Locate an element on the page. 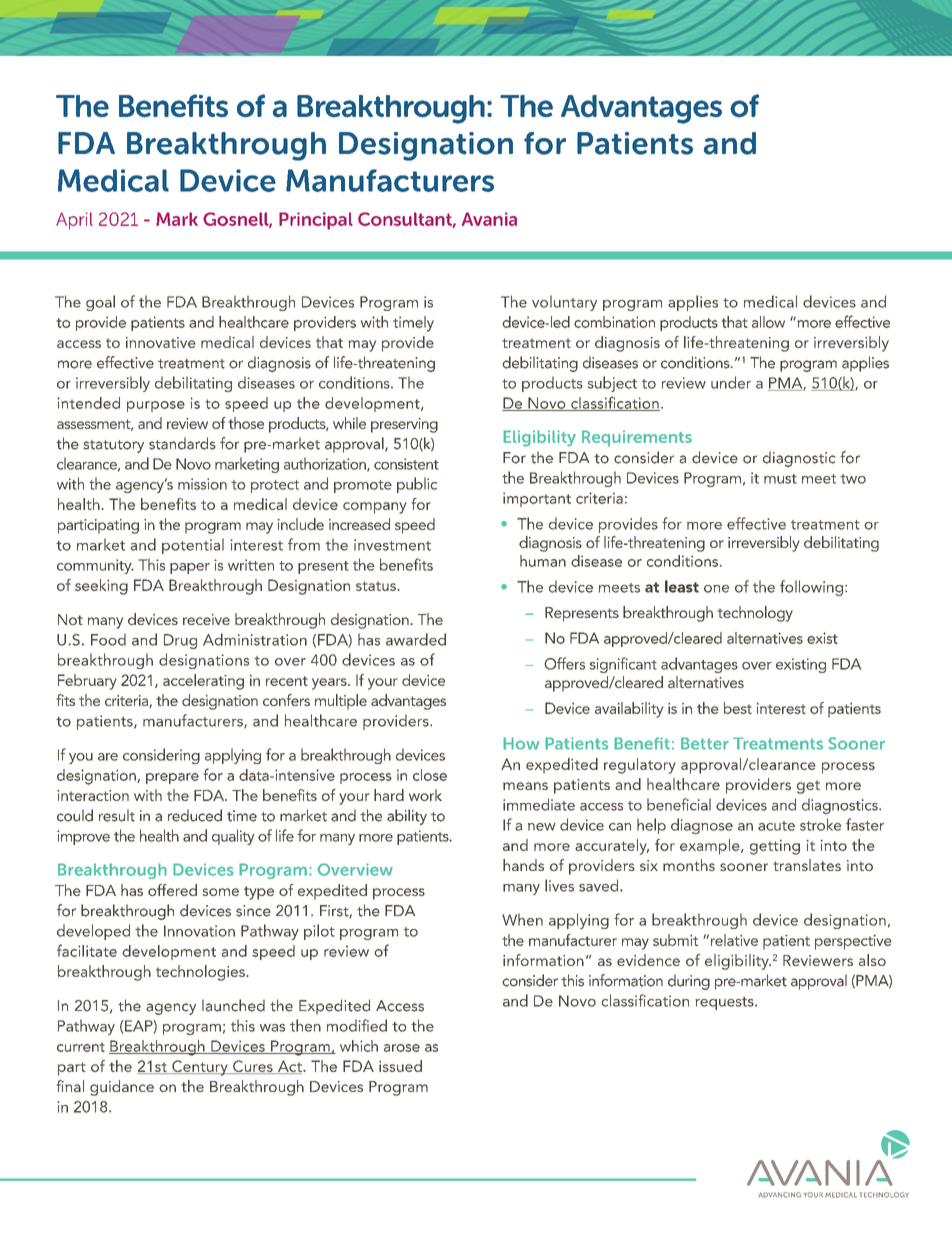  technology is located at coordinates (755, 614).
